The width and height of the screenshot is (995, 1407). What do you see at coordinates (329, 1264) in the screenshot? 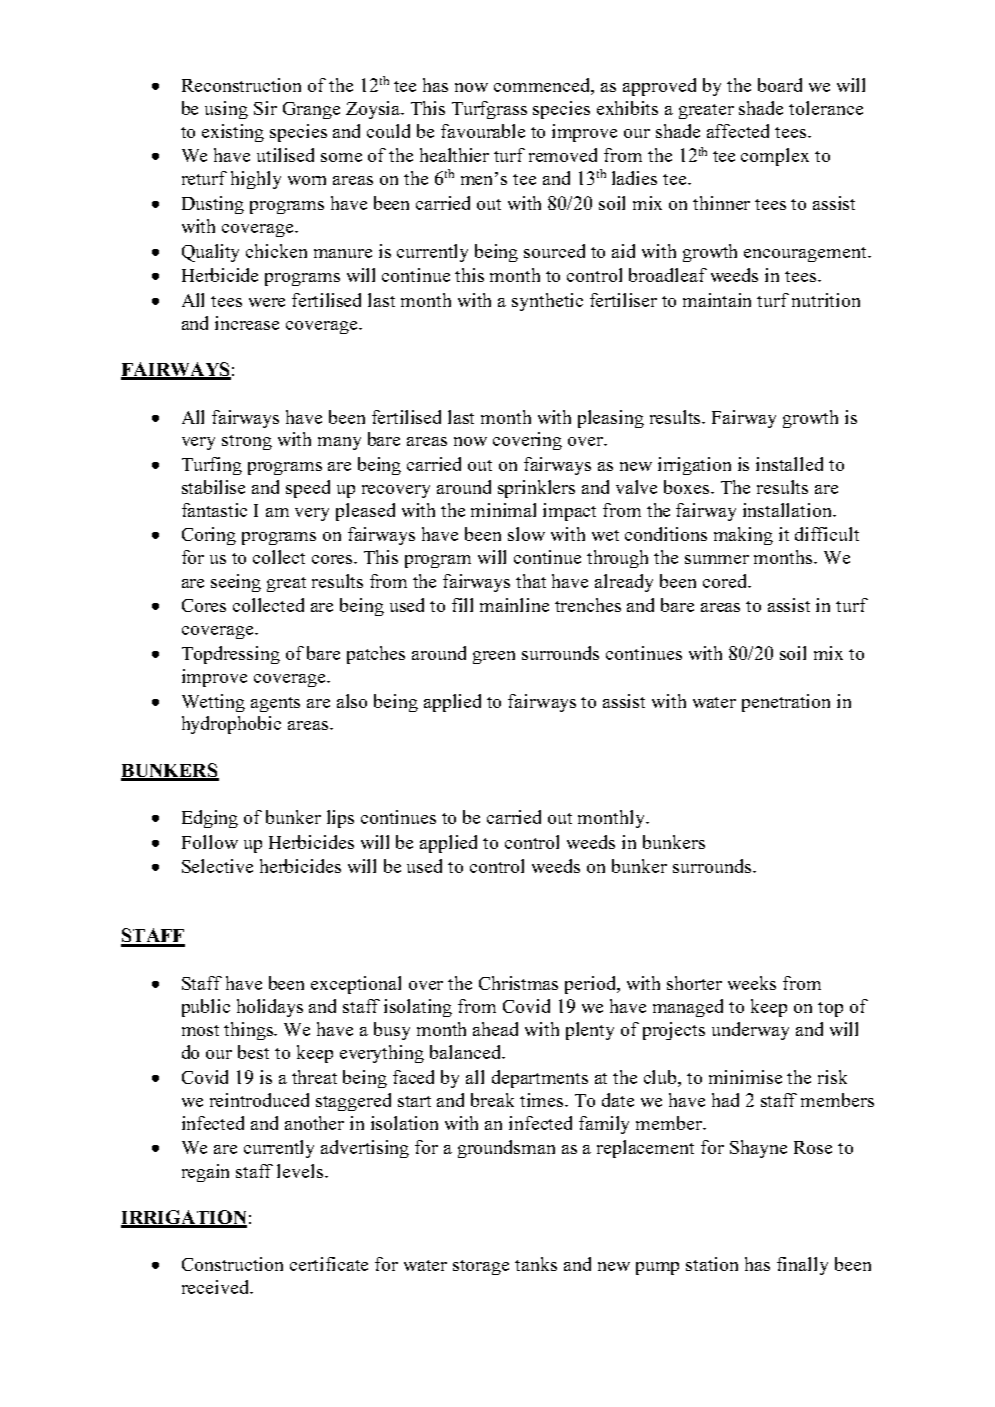
I see `certificate` at bounding box center [329, 1264].
